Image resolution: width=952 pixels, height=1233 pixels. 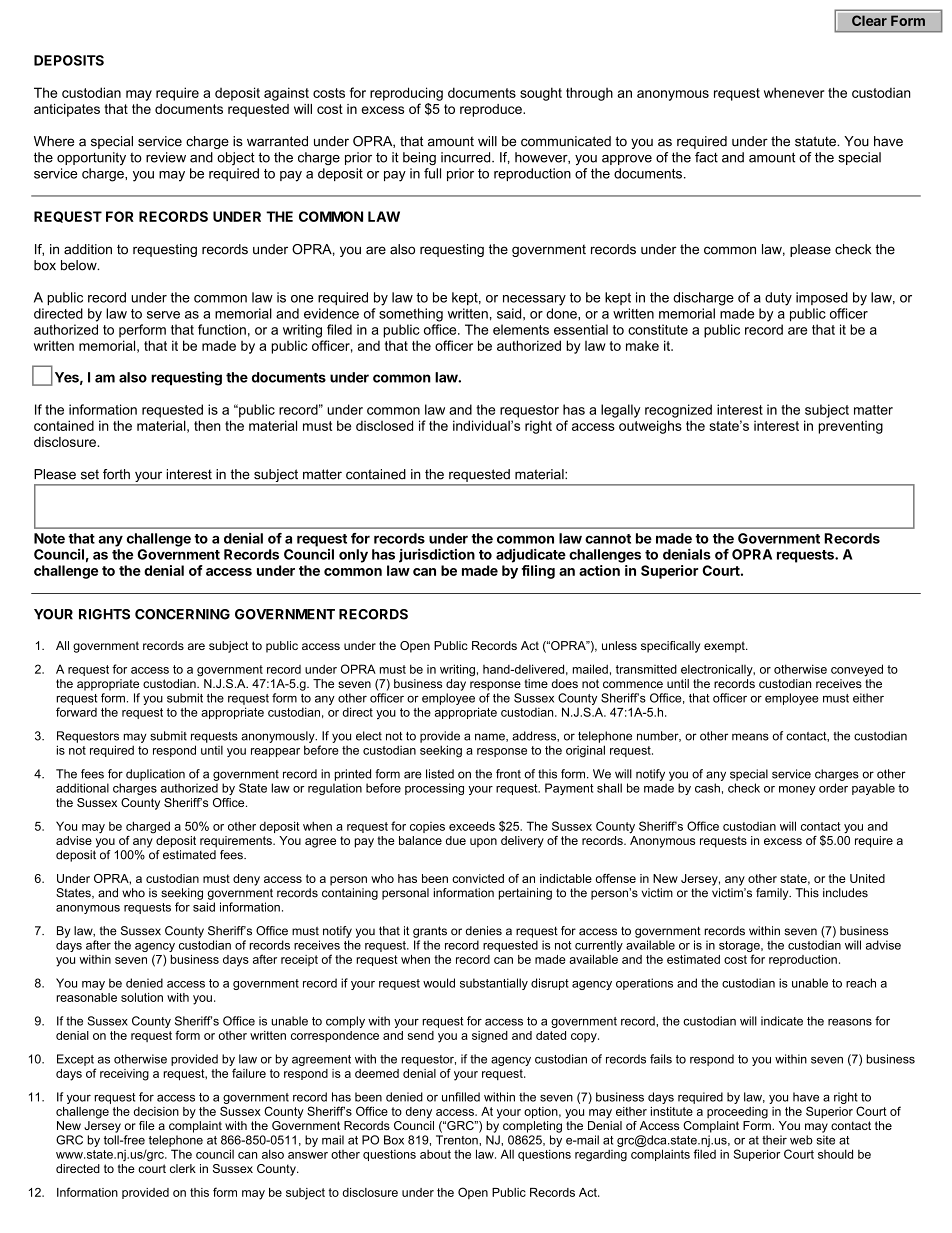 I want to click on disclosed, so click(x=384, y=425).
